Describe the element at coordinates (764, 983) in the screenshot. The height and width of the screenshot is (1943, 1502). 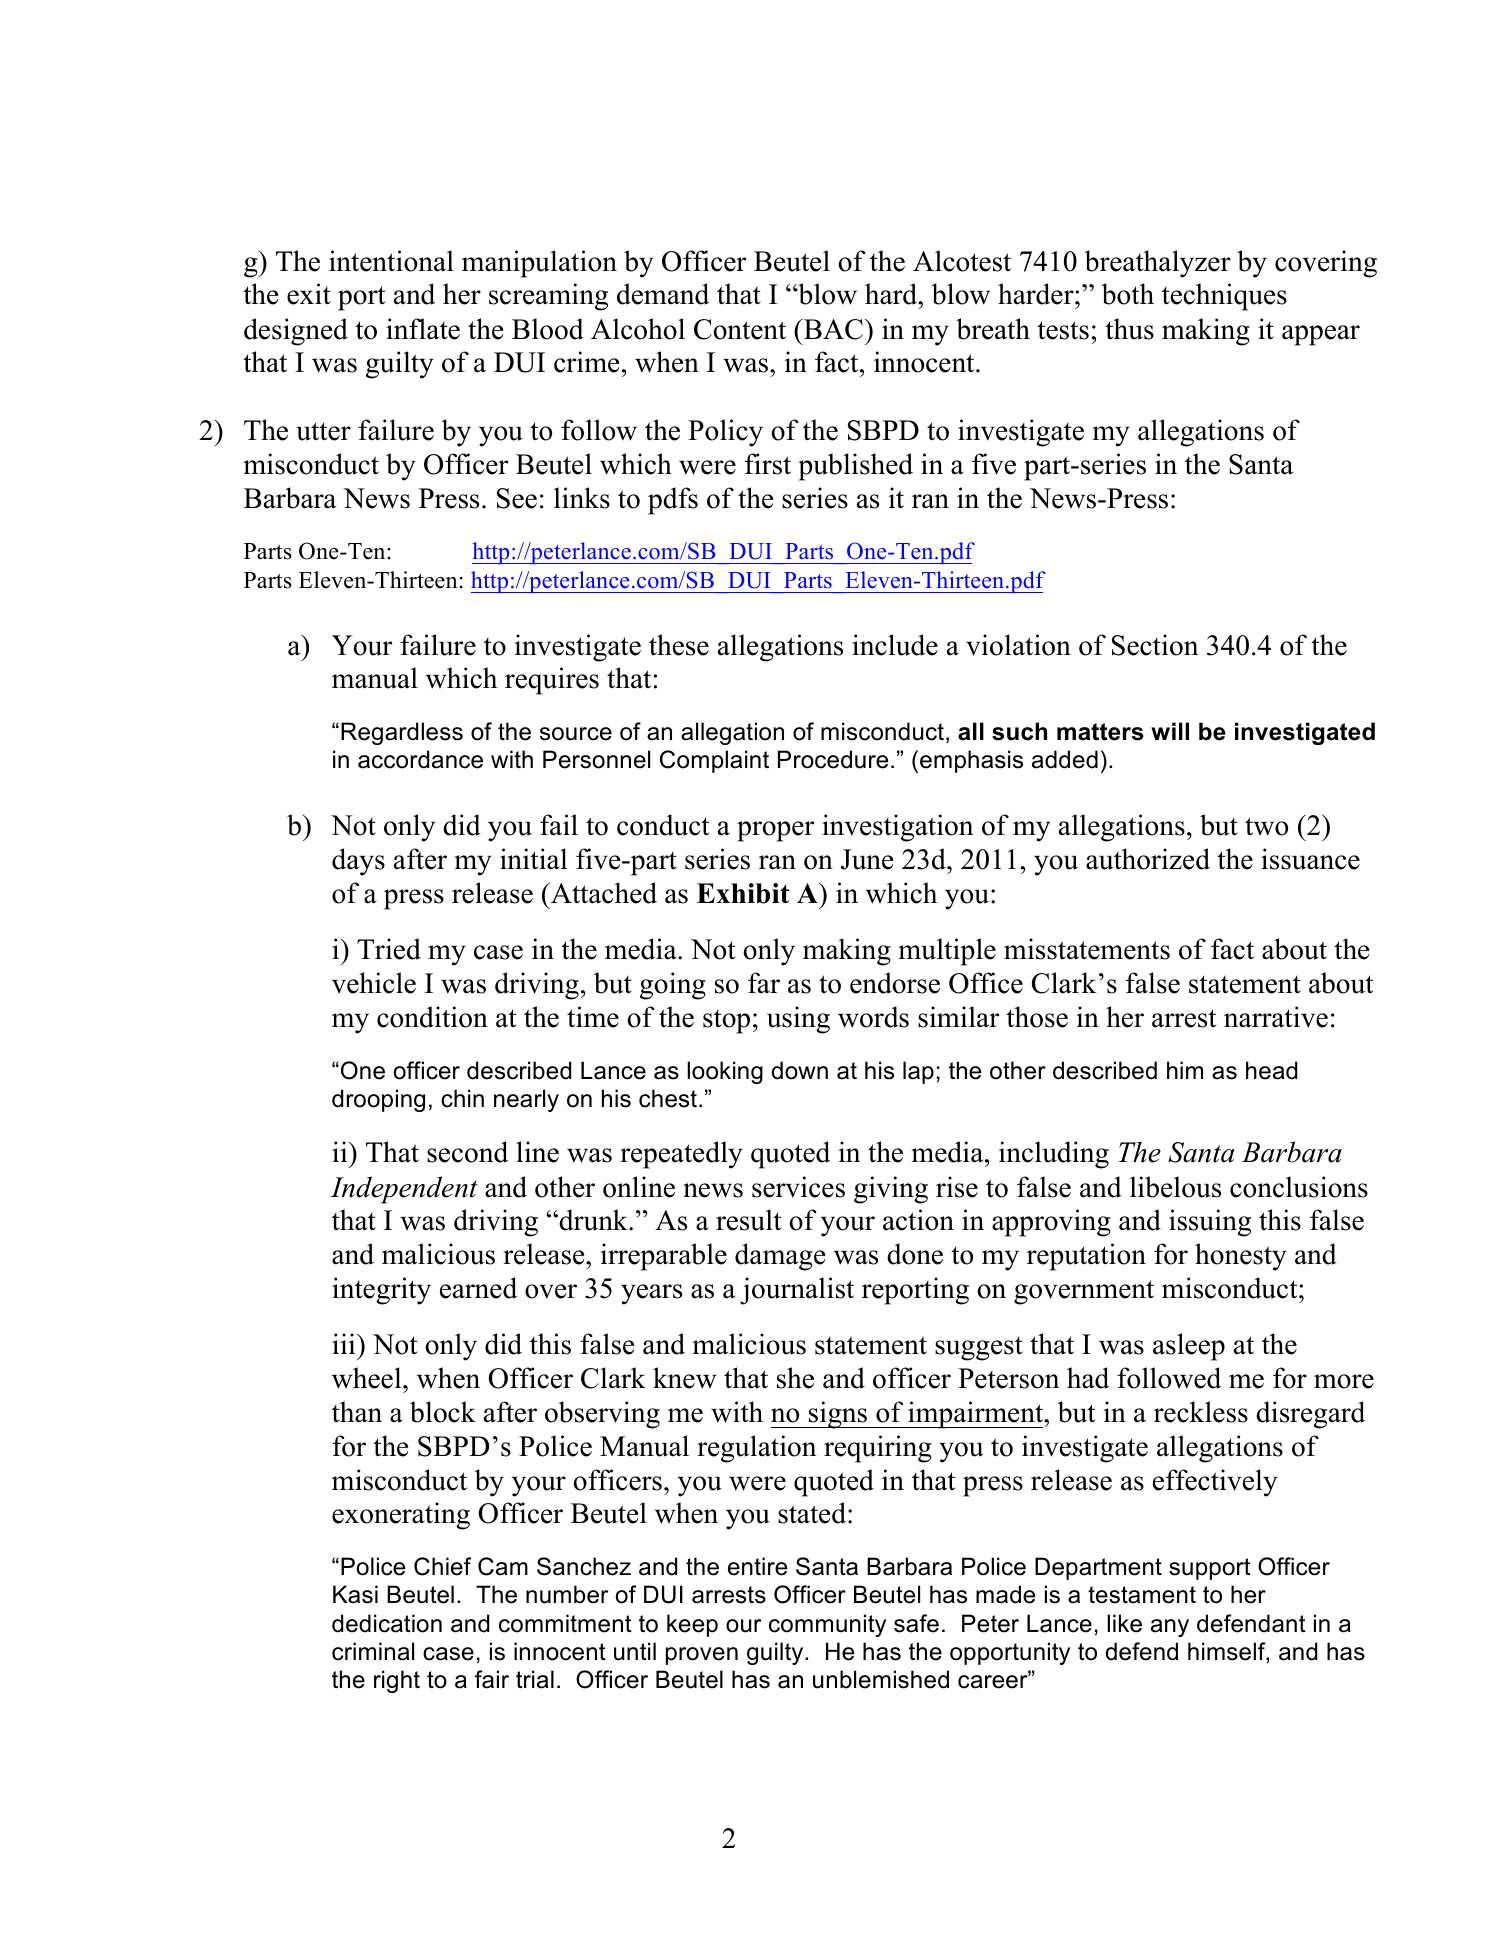
I see `far` at that location.
